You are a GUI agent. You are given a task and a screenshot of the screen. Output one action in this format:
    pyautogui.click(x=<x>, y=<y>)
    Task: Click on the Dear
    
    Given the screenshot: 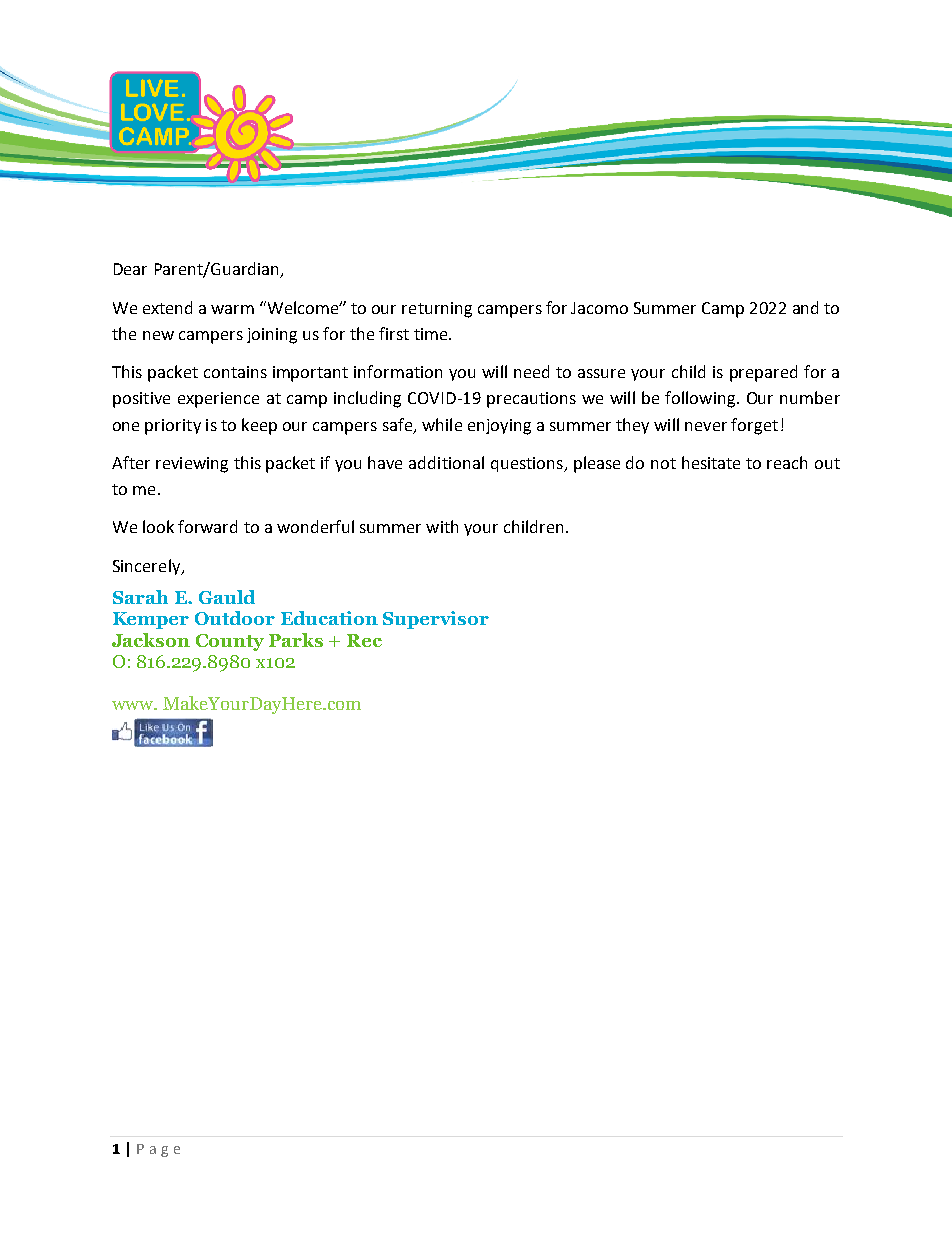 What is the action you would take?
    pyautogui.click(x=130, y=269)
